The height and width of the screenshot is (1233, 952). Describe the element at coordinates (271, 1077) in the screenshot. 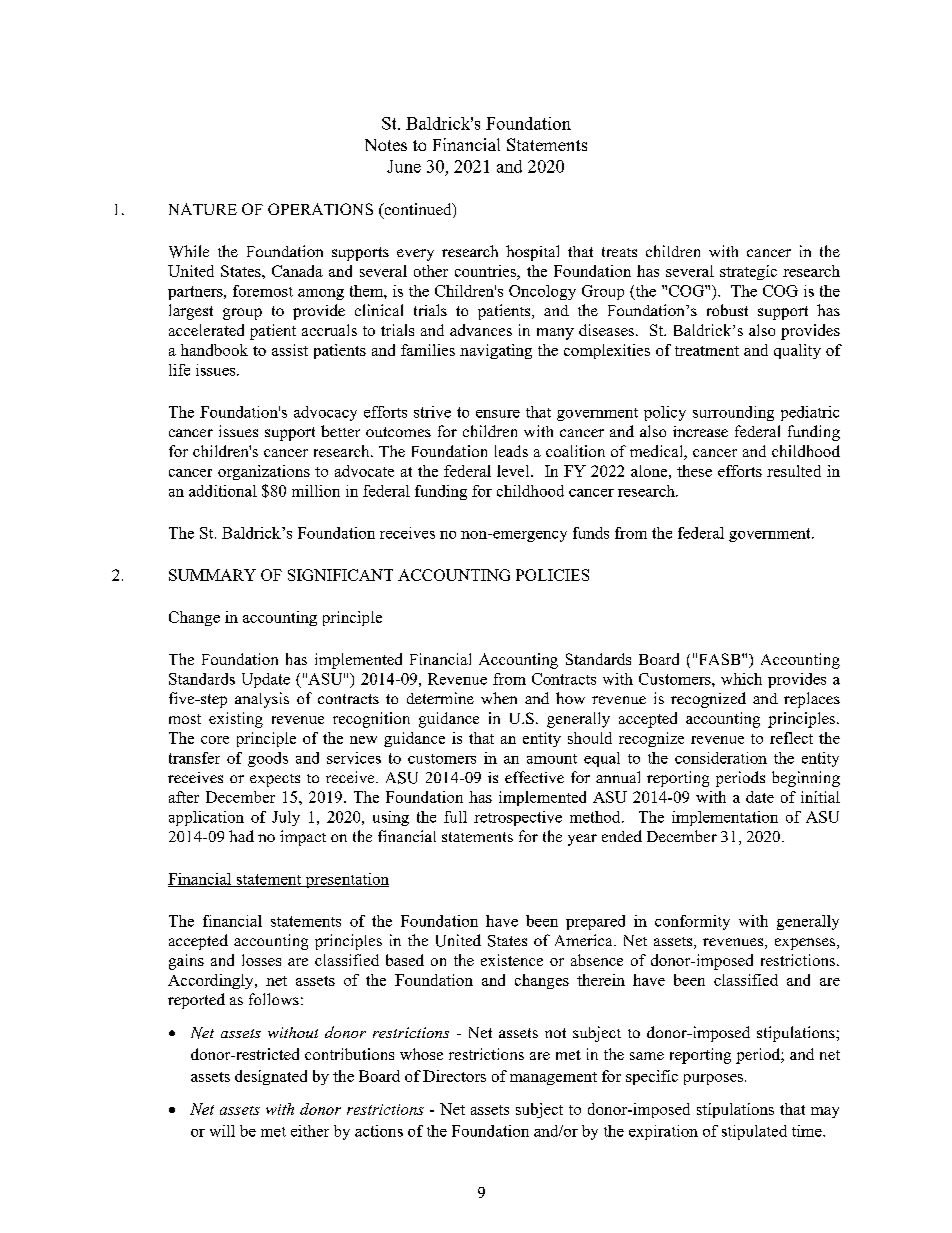

I see `designated` at that location.
